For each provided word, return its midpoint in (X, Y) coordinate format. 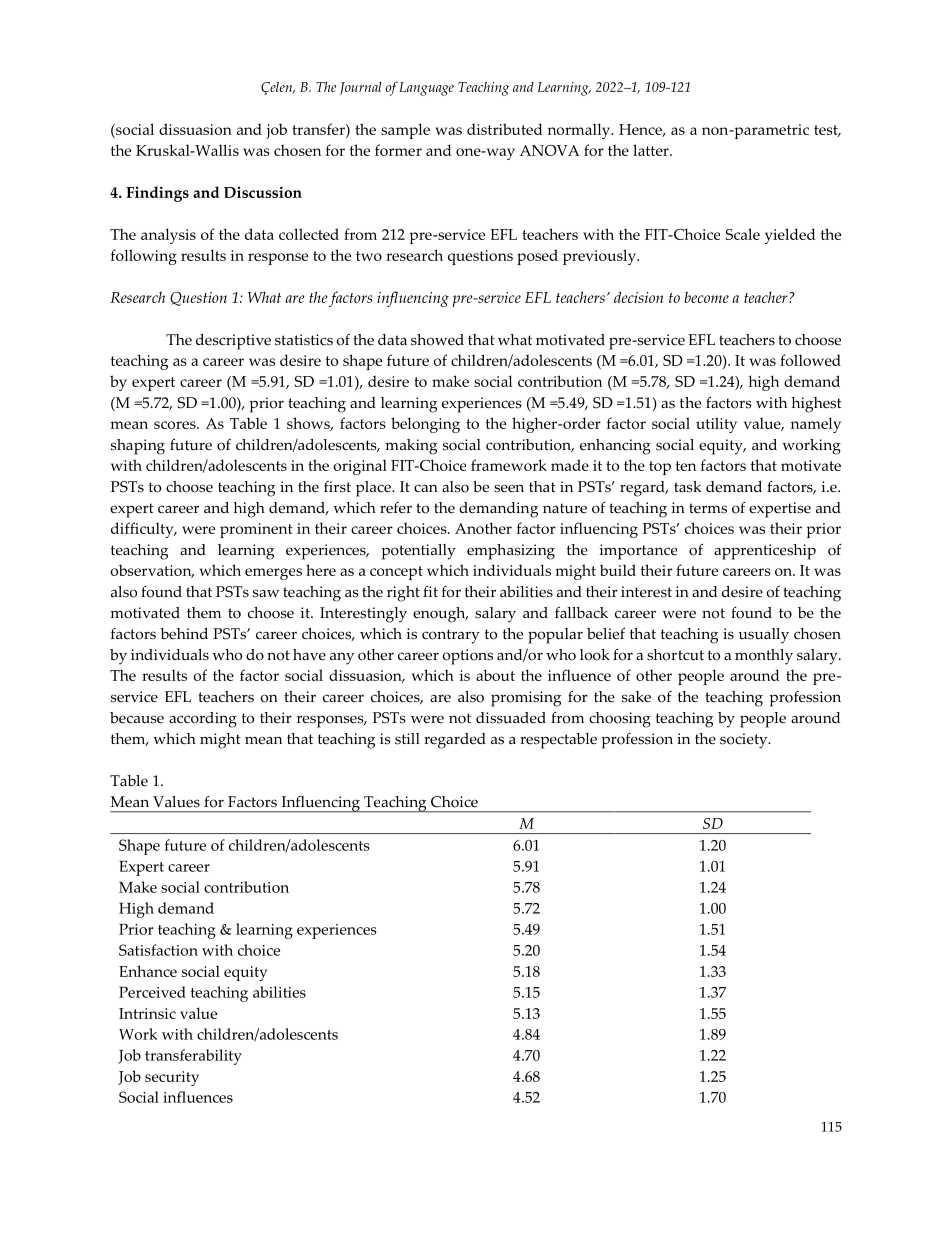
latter (652, 150)
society (745, 741)
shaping (138, 447)
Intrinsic (147, 1013)
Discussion (263, 192)
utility (716, 425)
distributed (504, 129)
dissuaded (511, 718)
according (203, 720)
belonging (425, 425)
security (172, 1078)
